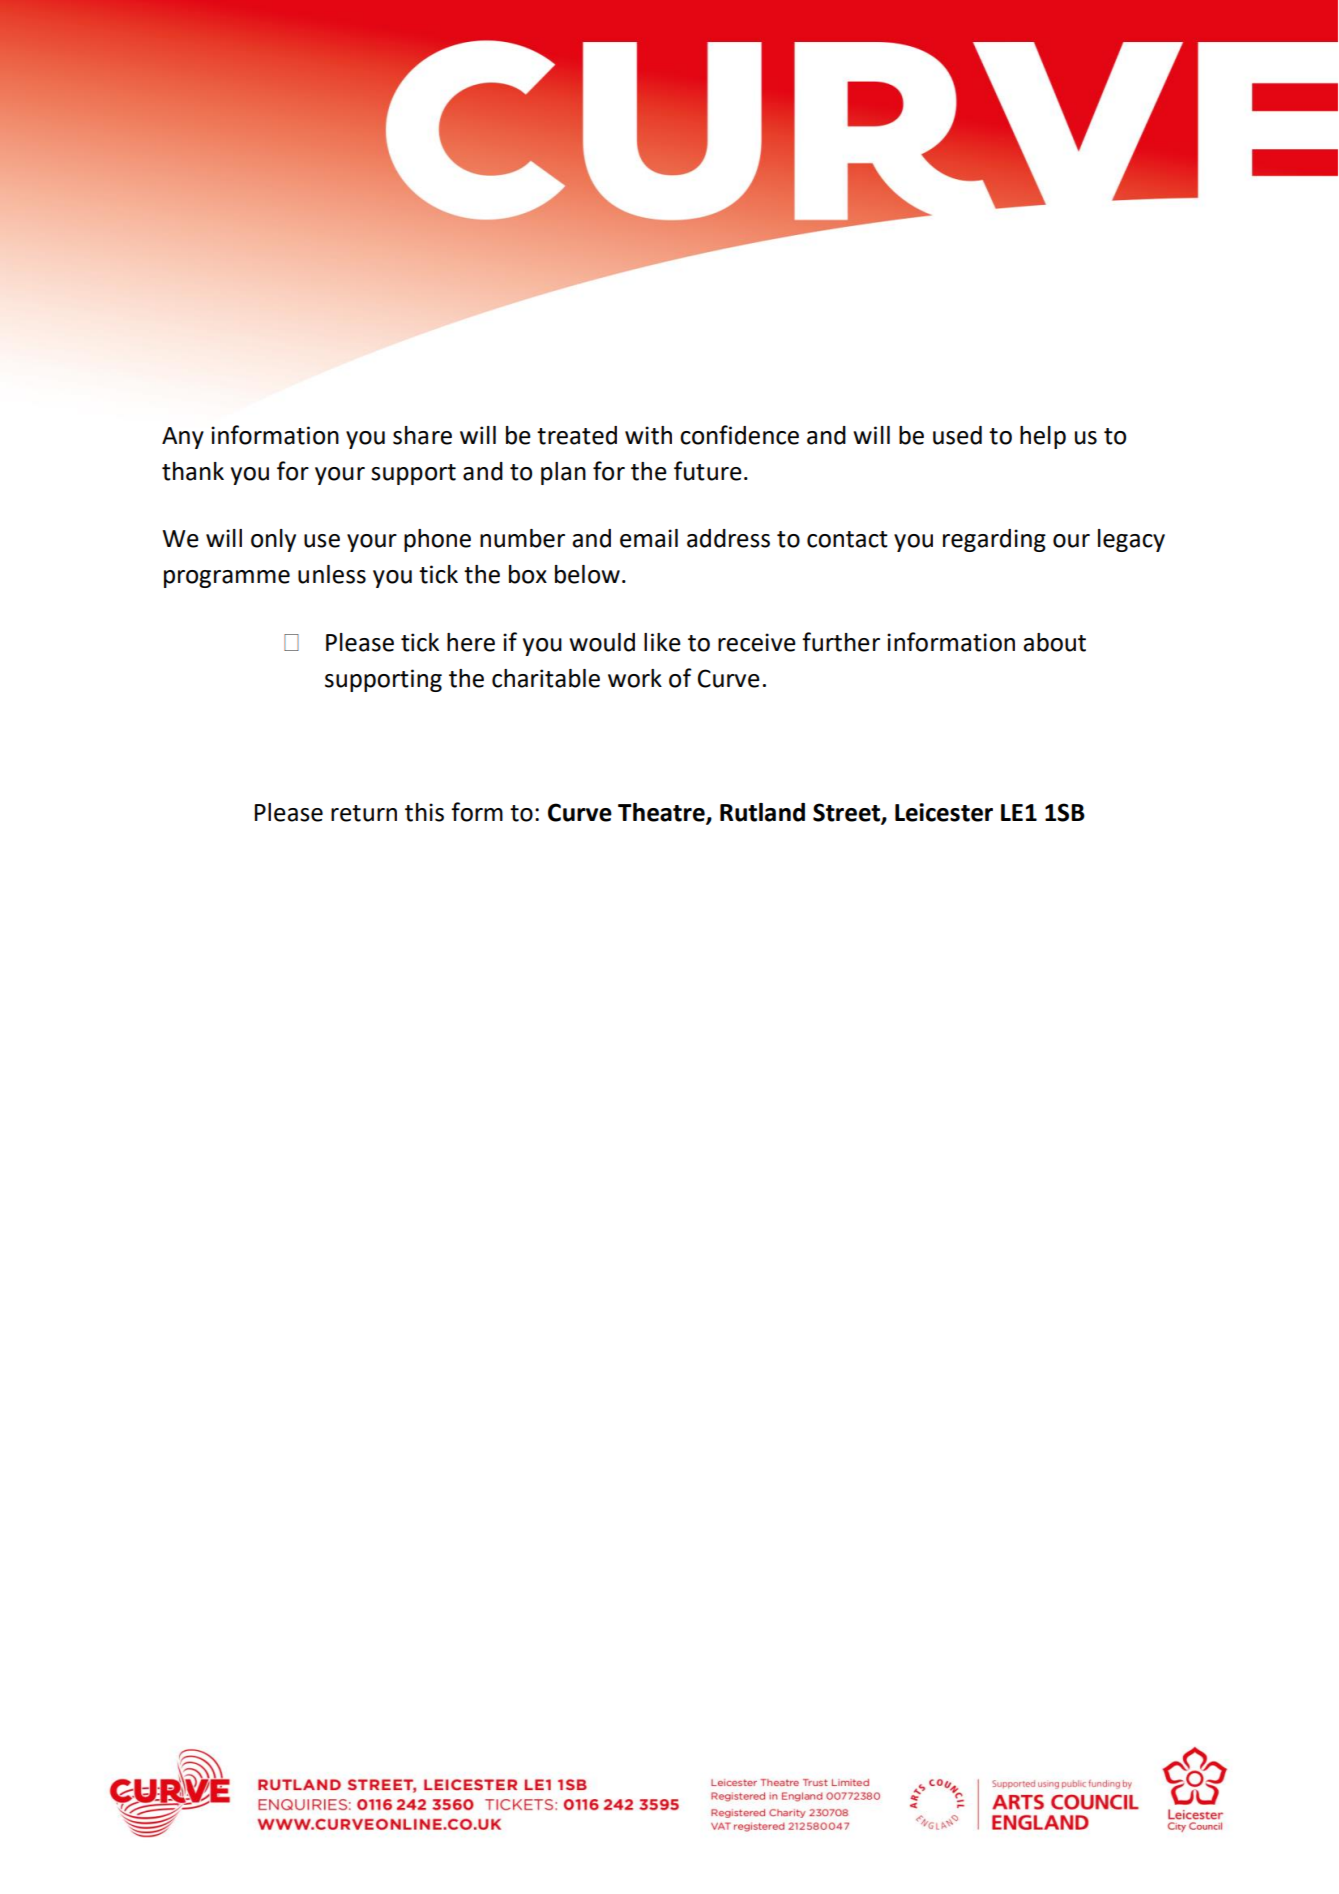  I want to click on work, so click(635, 678).
